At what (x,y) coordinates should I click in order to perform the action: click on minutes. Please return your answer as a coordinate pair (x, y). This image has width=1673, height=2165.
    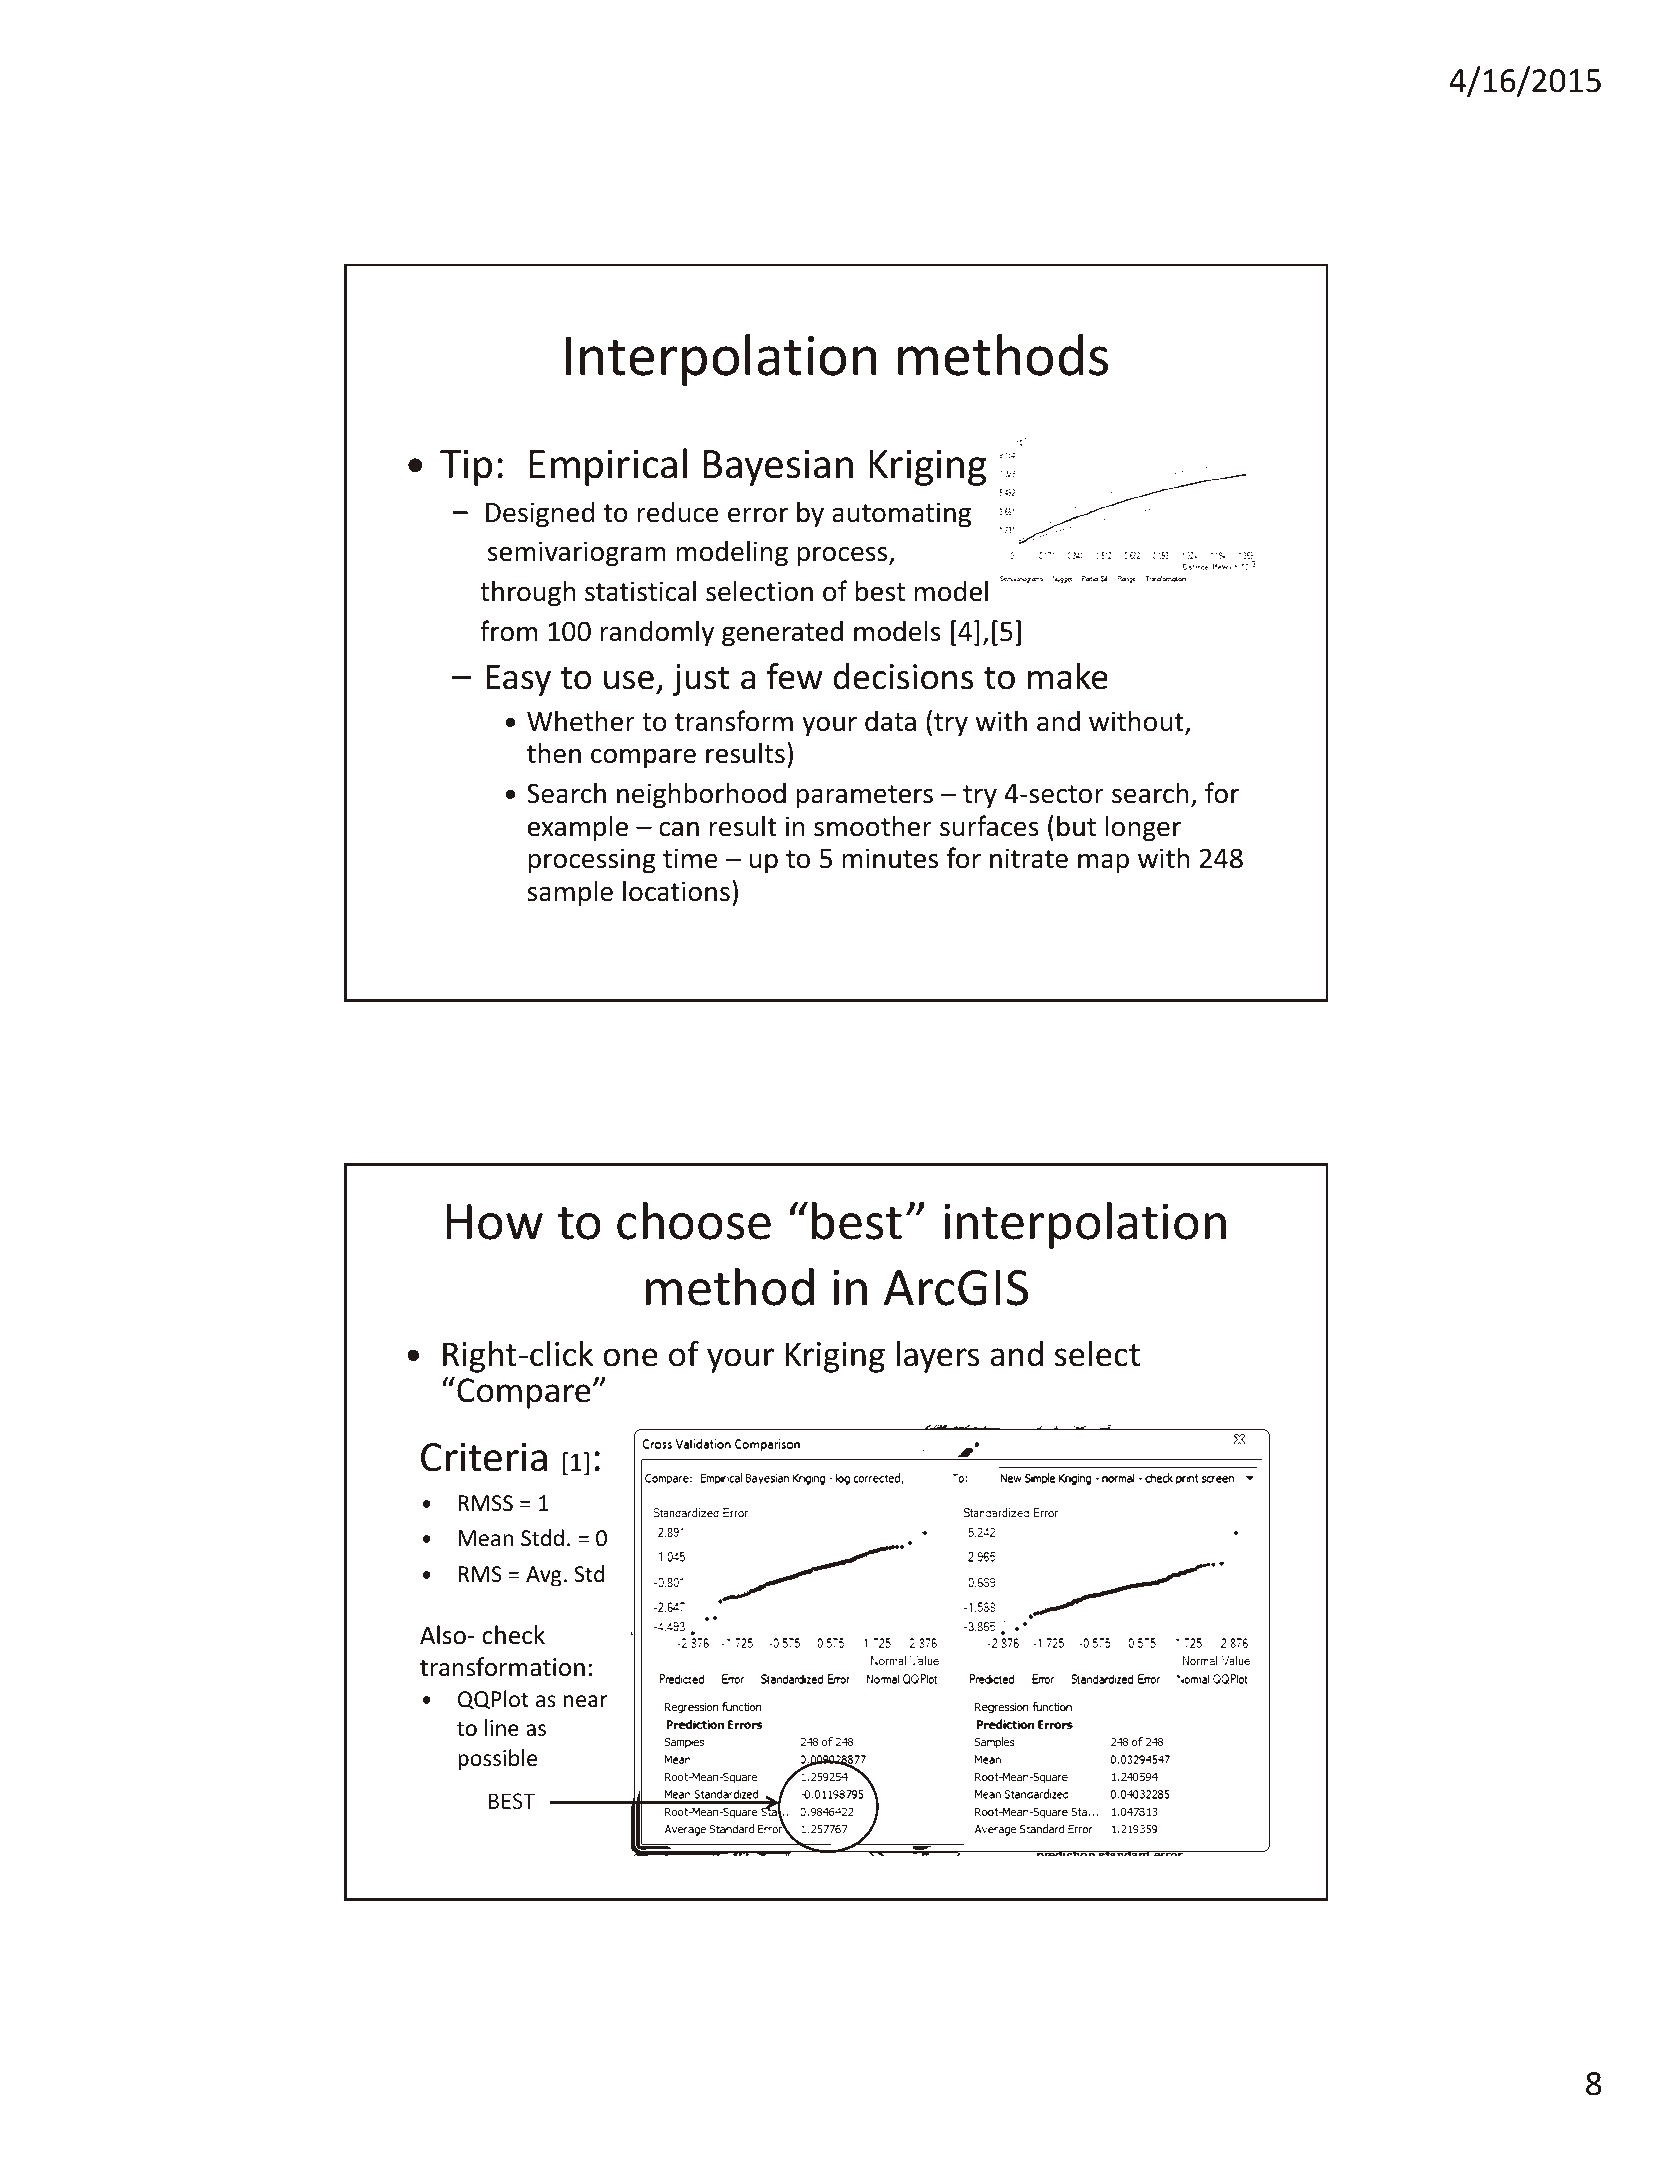
    Looking at the image, I should click on (890, 858).
